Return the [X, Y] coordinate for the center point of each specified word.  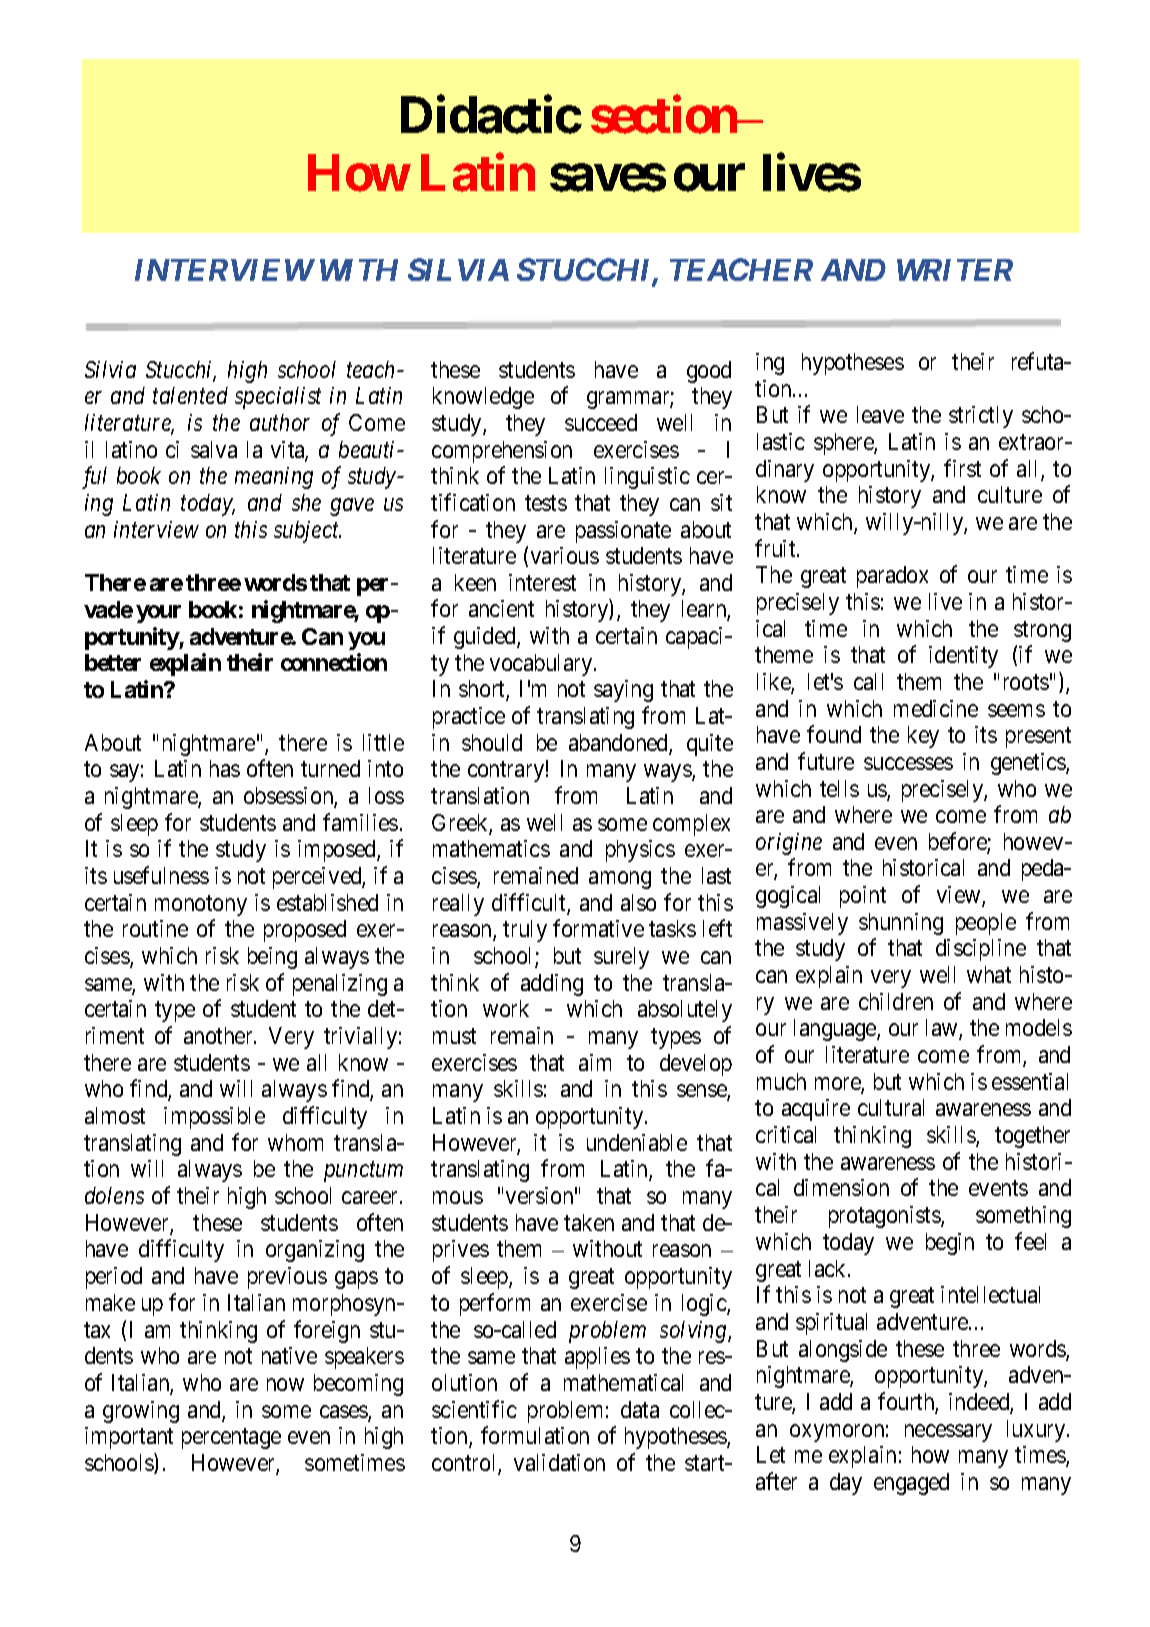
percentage [231, 1439]
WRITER [955, 270]
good [709, 372]
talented [190, 395]
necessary [948, 1433]
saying [623, 691]
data [640, 1409]
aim [595, 1062]
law [943, 1029]
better [113, 662]
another [219, 1035]
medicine [936, 708]
